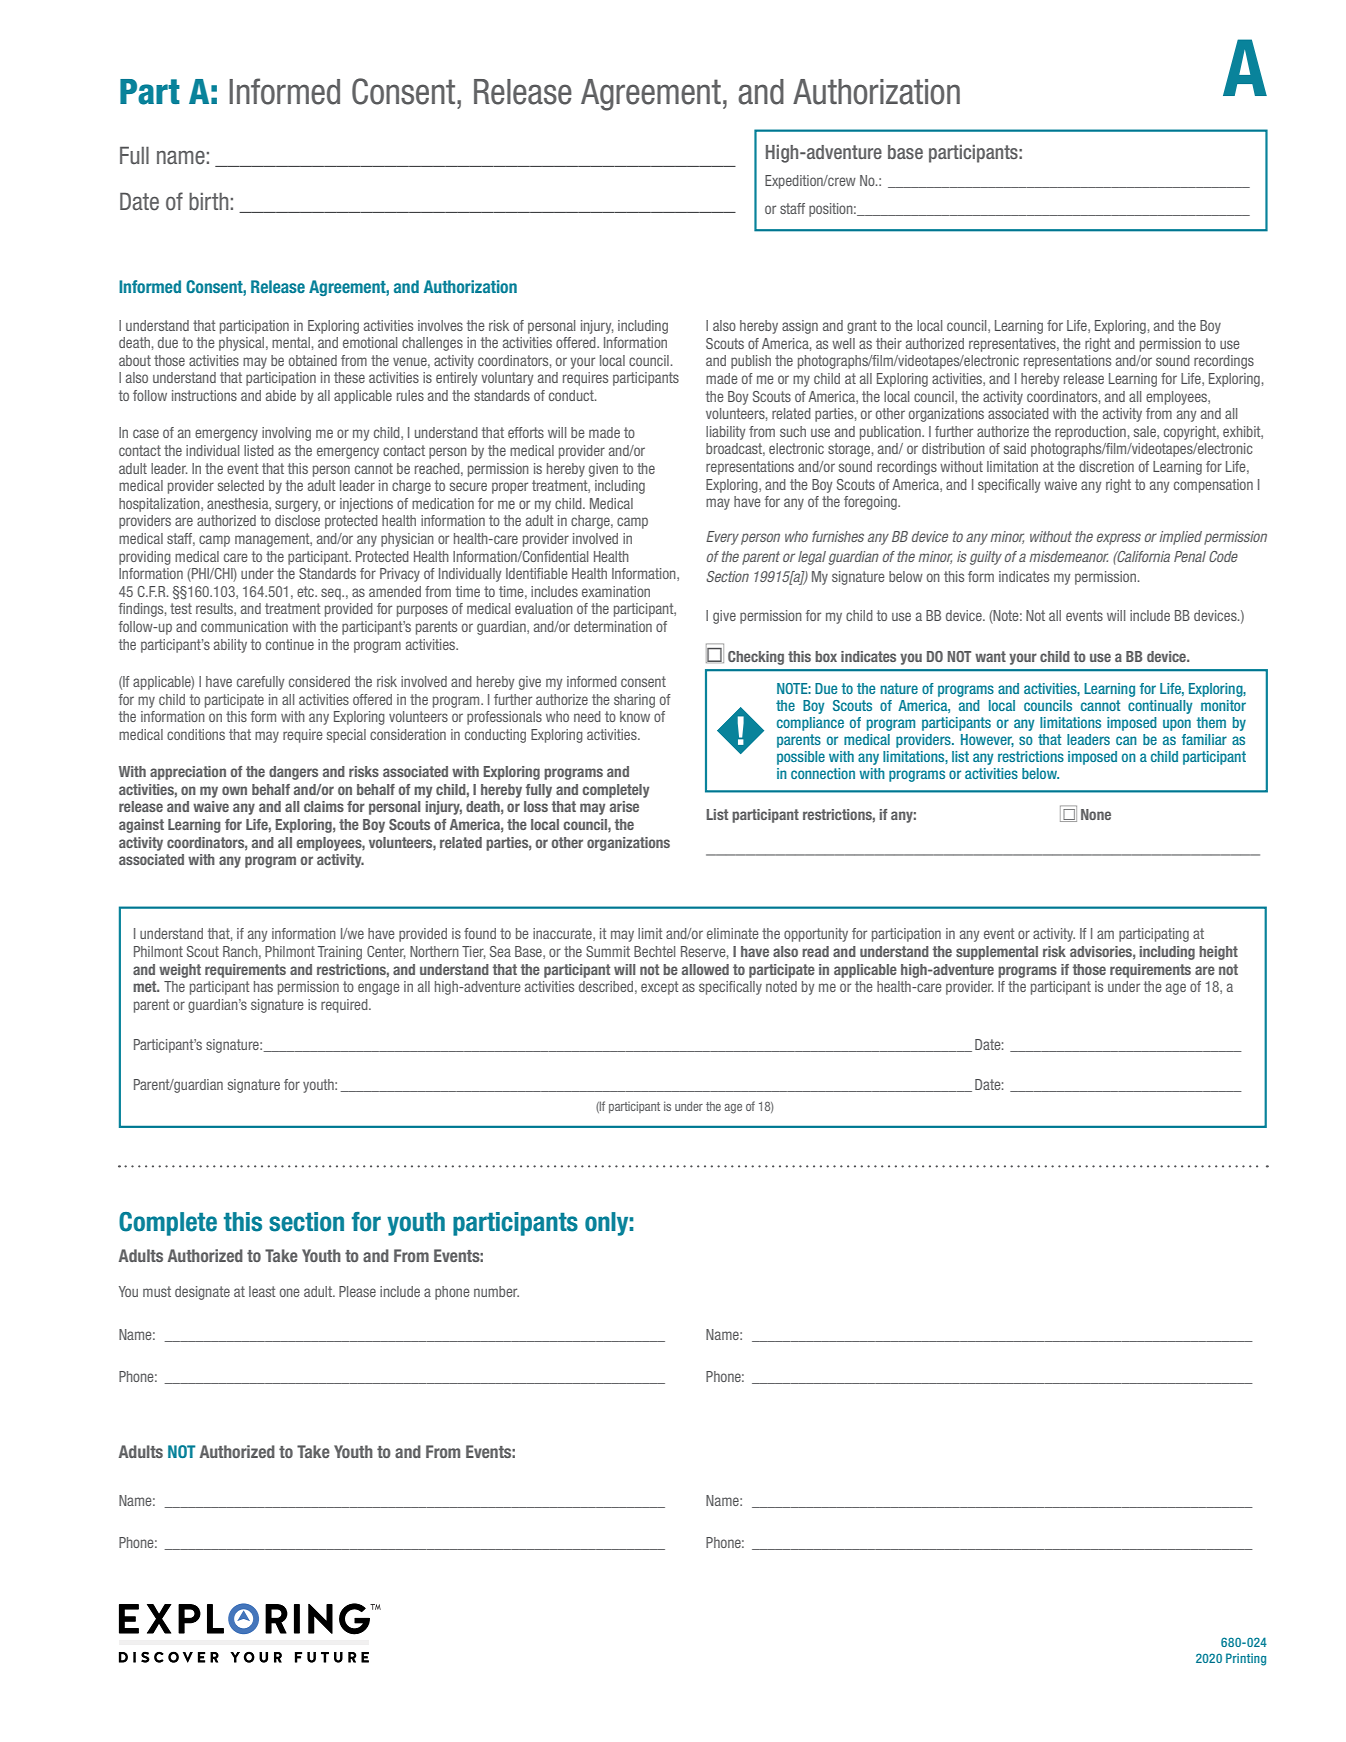  I want to click on number, so click(496, 1291).
